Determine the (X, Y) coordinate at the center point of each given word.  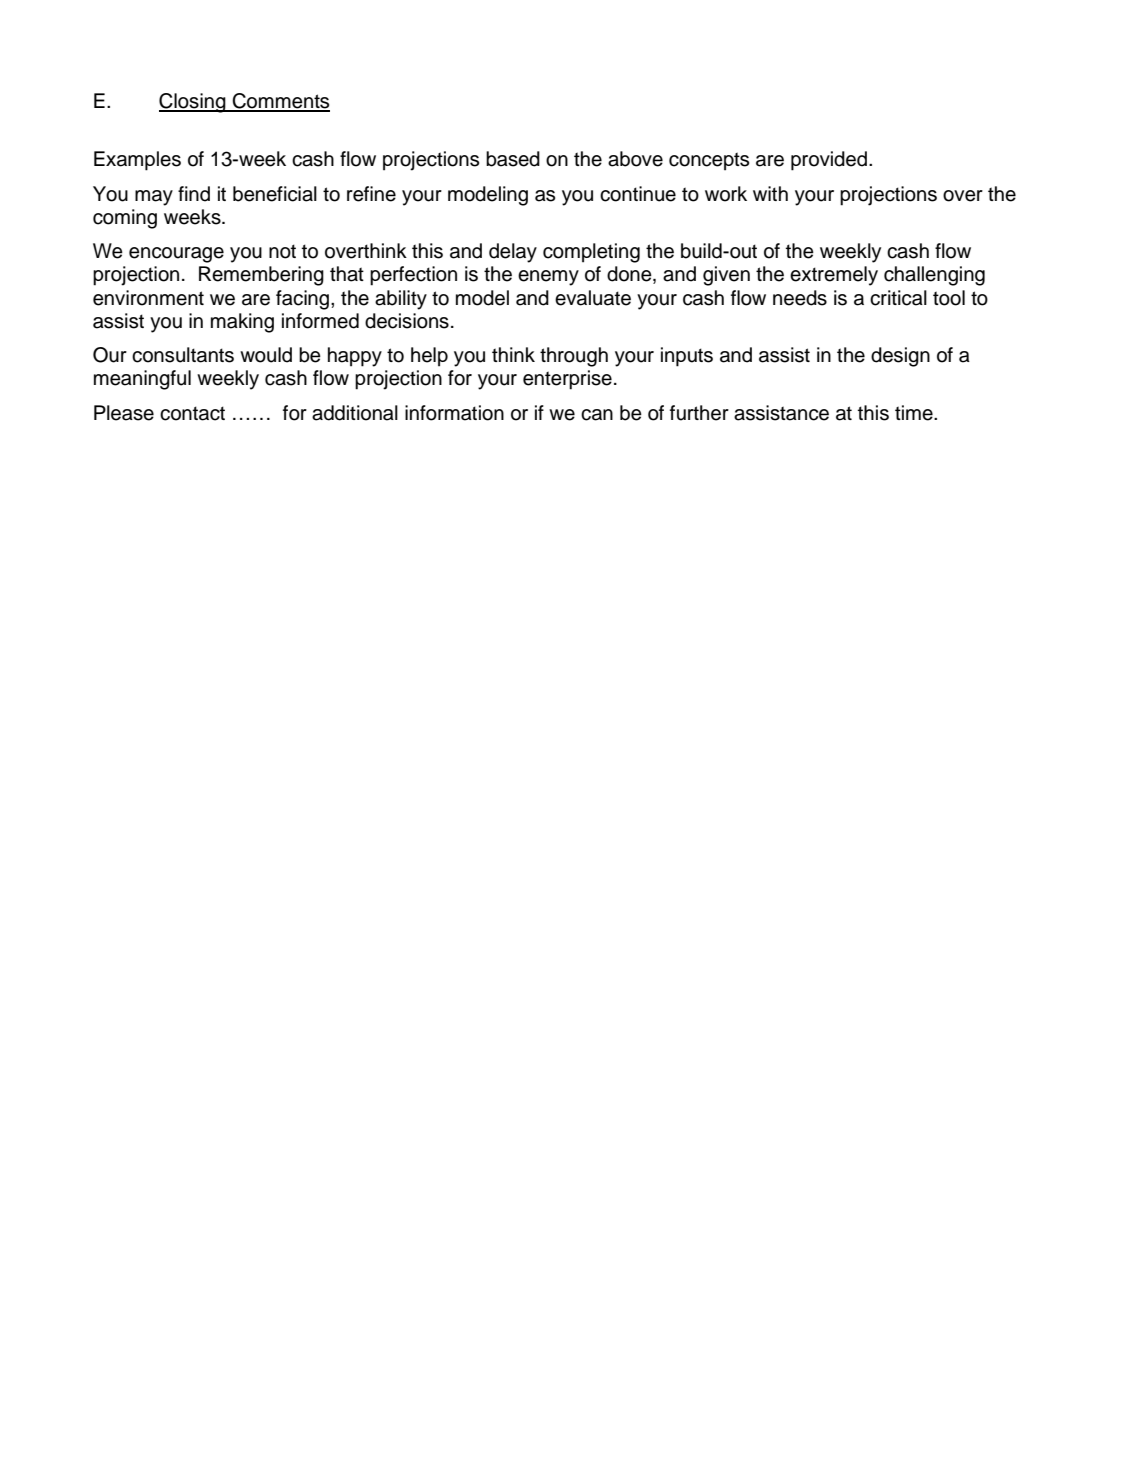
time (915, 413)
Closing (193, 103)
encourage (176, 255)
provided (829, 161)
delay (513, 253)
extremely (834, 276)
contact (192, 413)
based (513, 159)
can (597, 415)
